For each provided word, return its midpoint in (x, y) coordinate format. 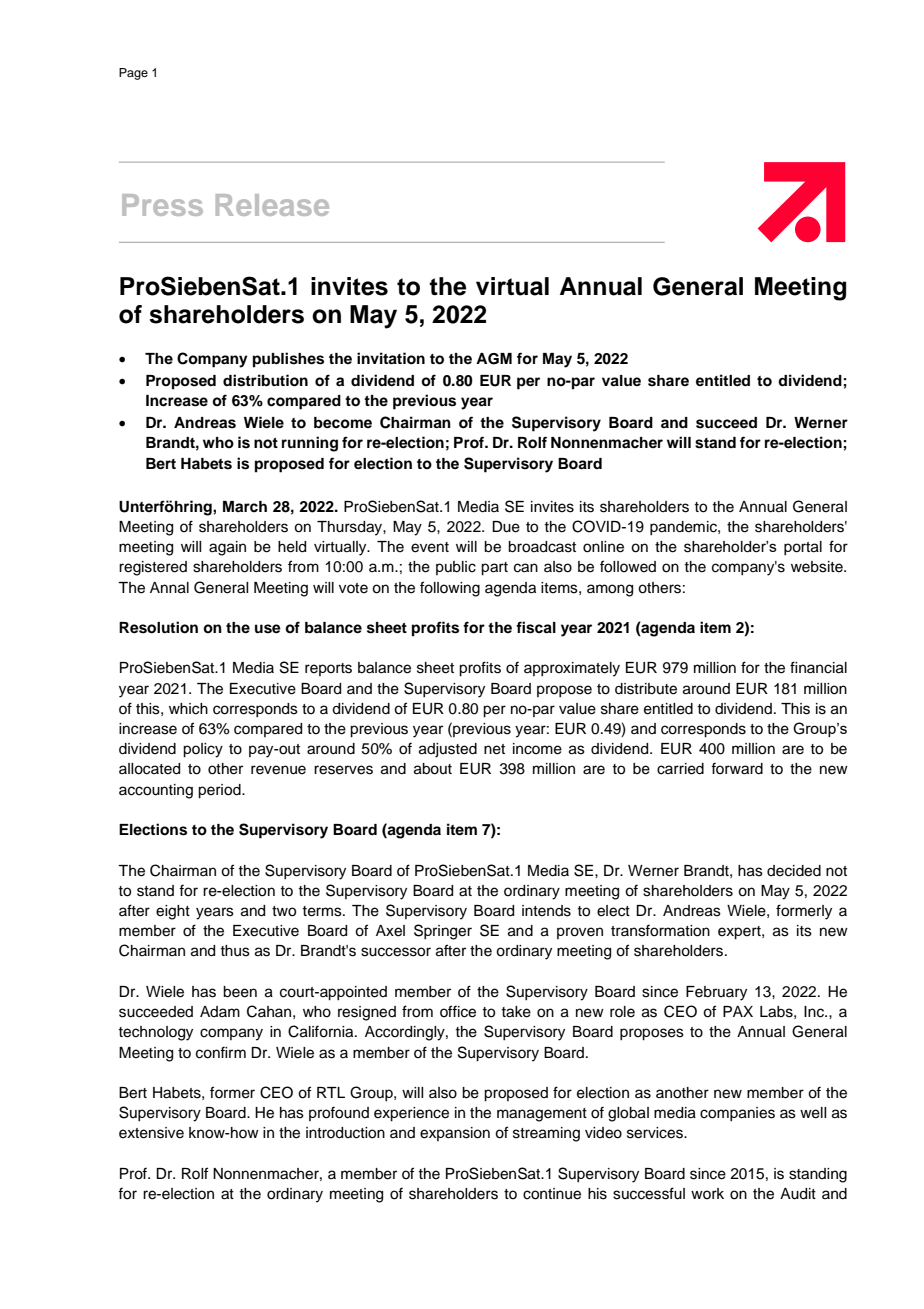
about (433, 769)
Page (133, 74)
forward (737, 768)
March (245, 506)
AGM (494, 359)
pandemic (684, 528)
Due (506, 527)
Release (272, 205)
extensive (151, 1133)
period (220, 791)
